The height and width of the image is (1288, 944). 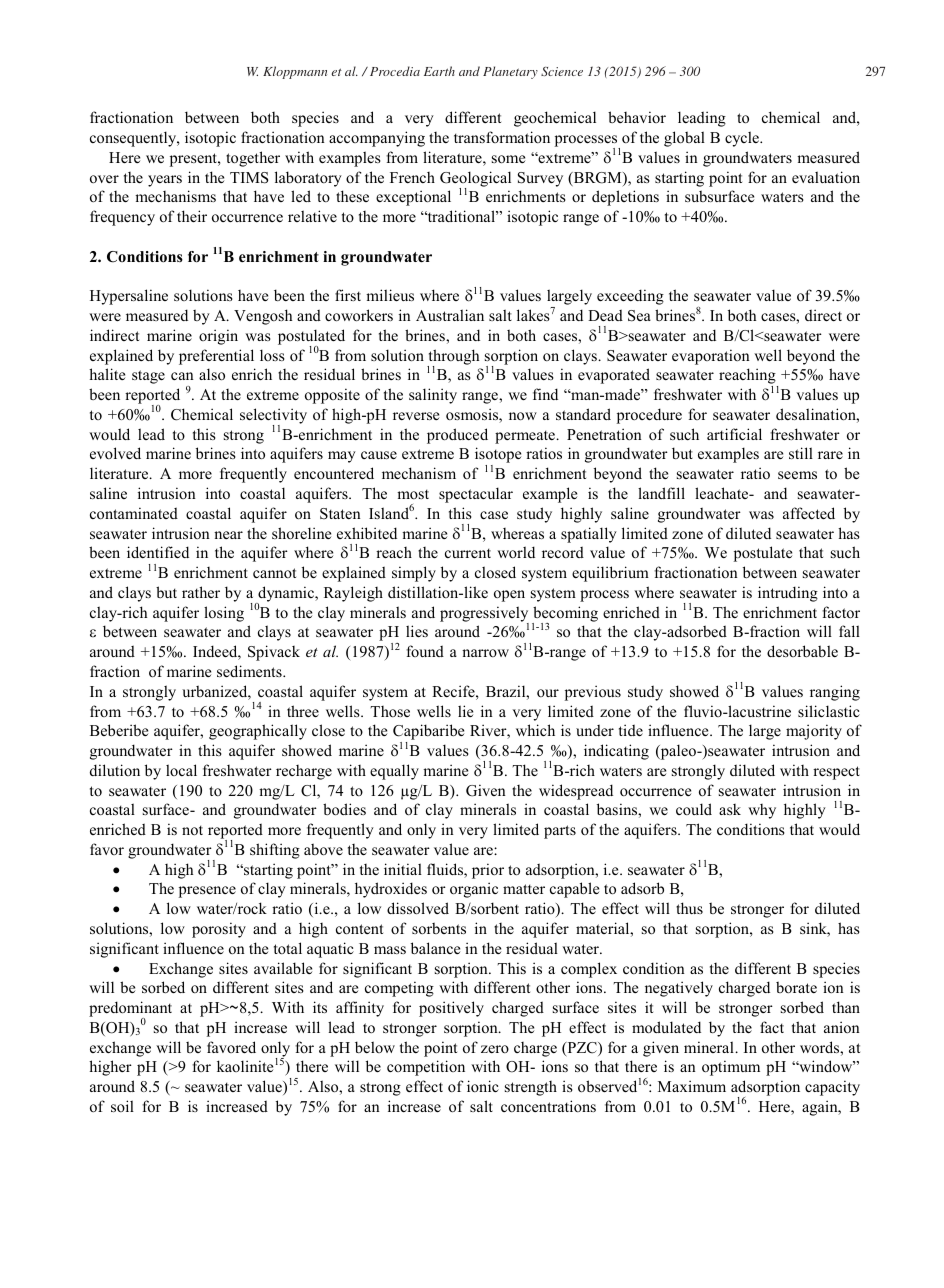 What do you see at coordinates (743, 139) in the image?
I see `cycle` at bounding box center [743, 139].
